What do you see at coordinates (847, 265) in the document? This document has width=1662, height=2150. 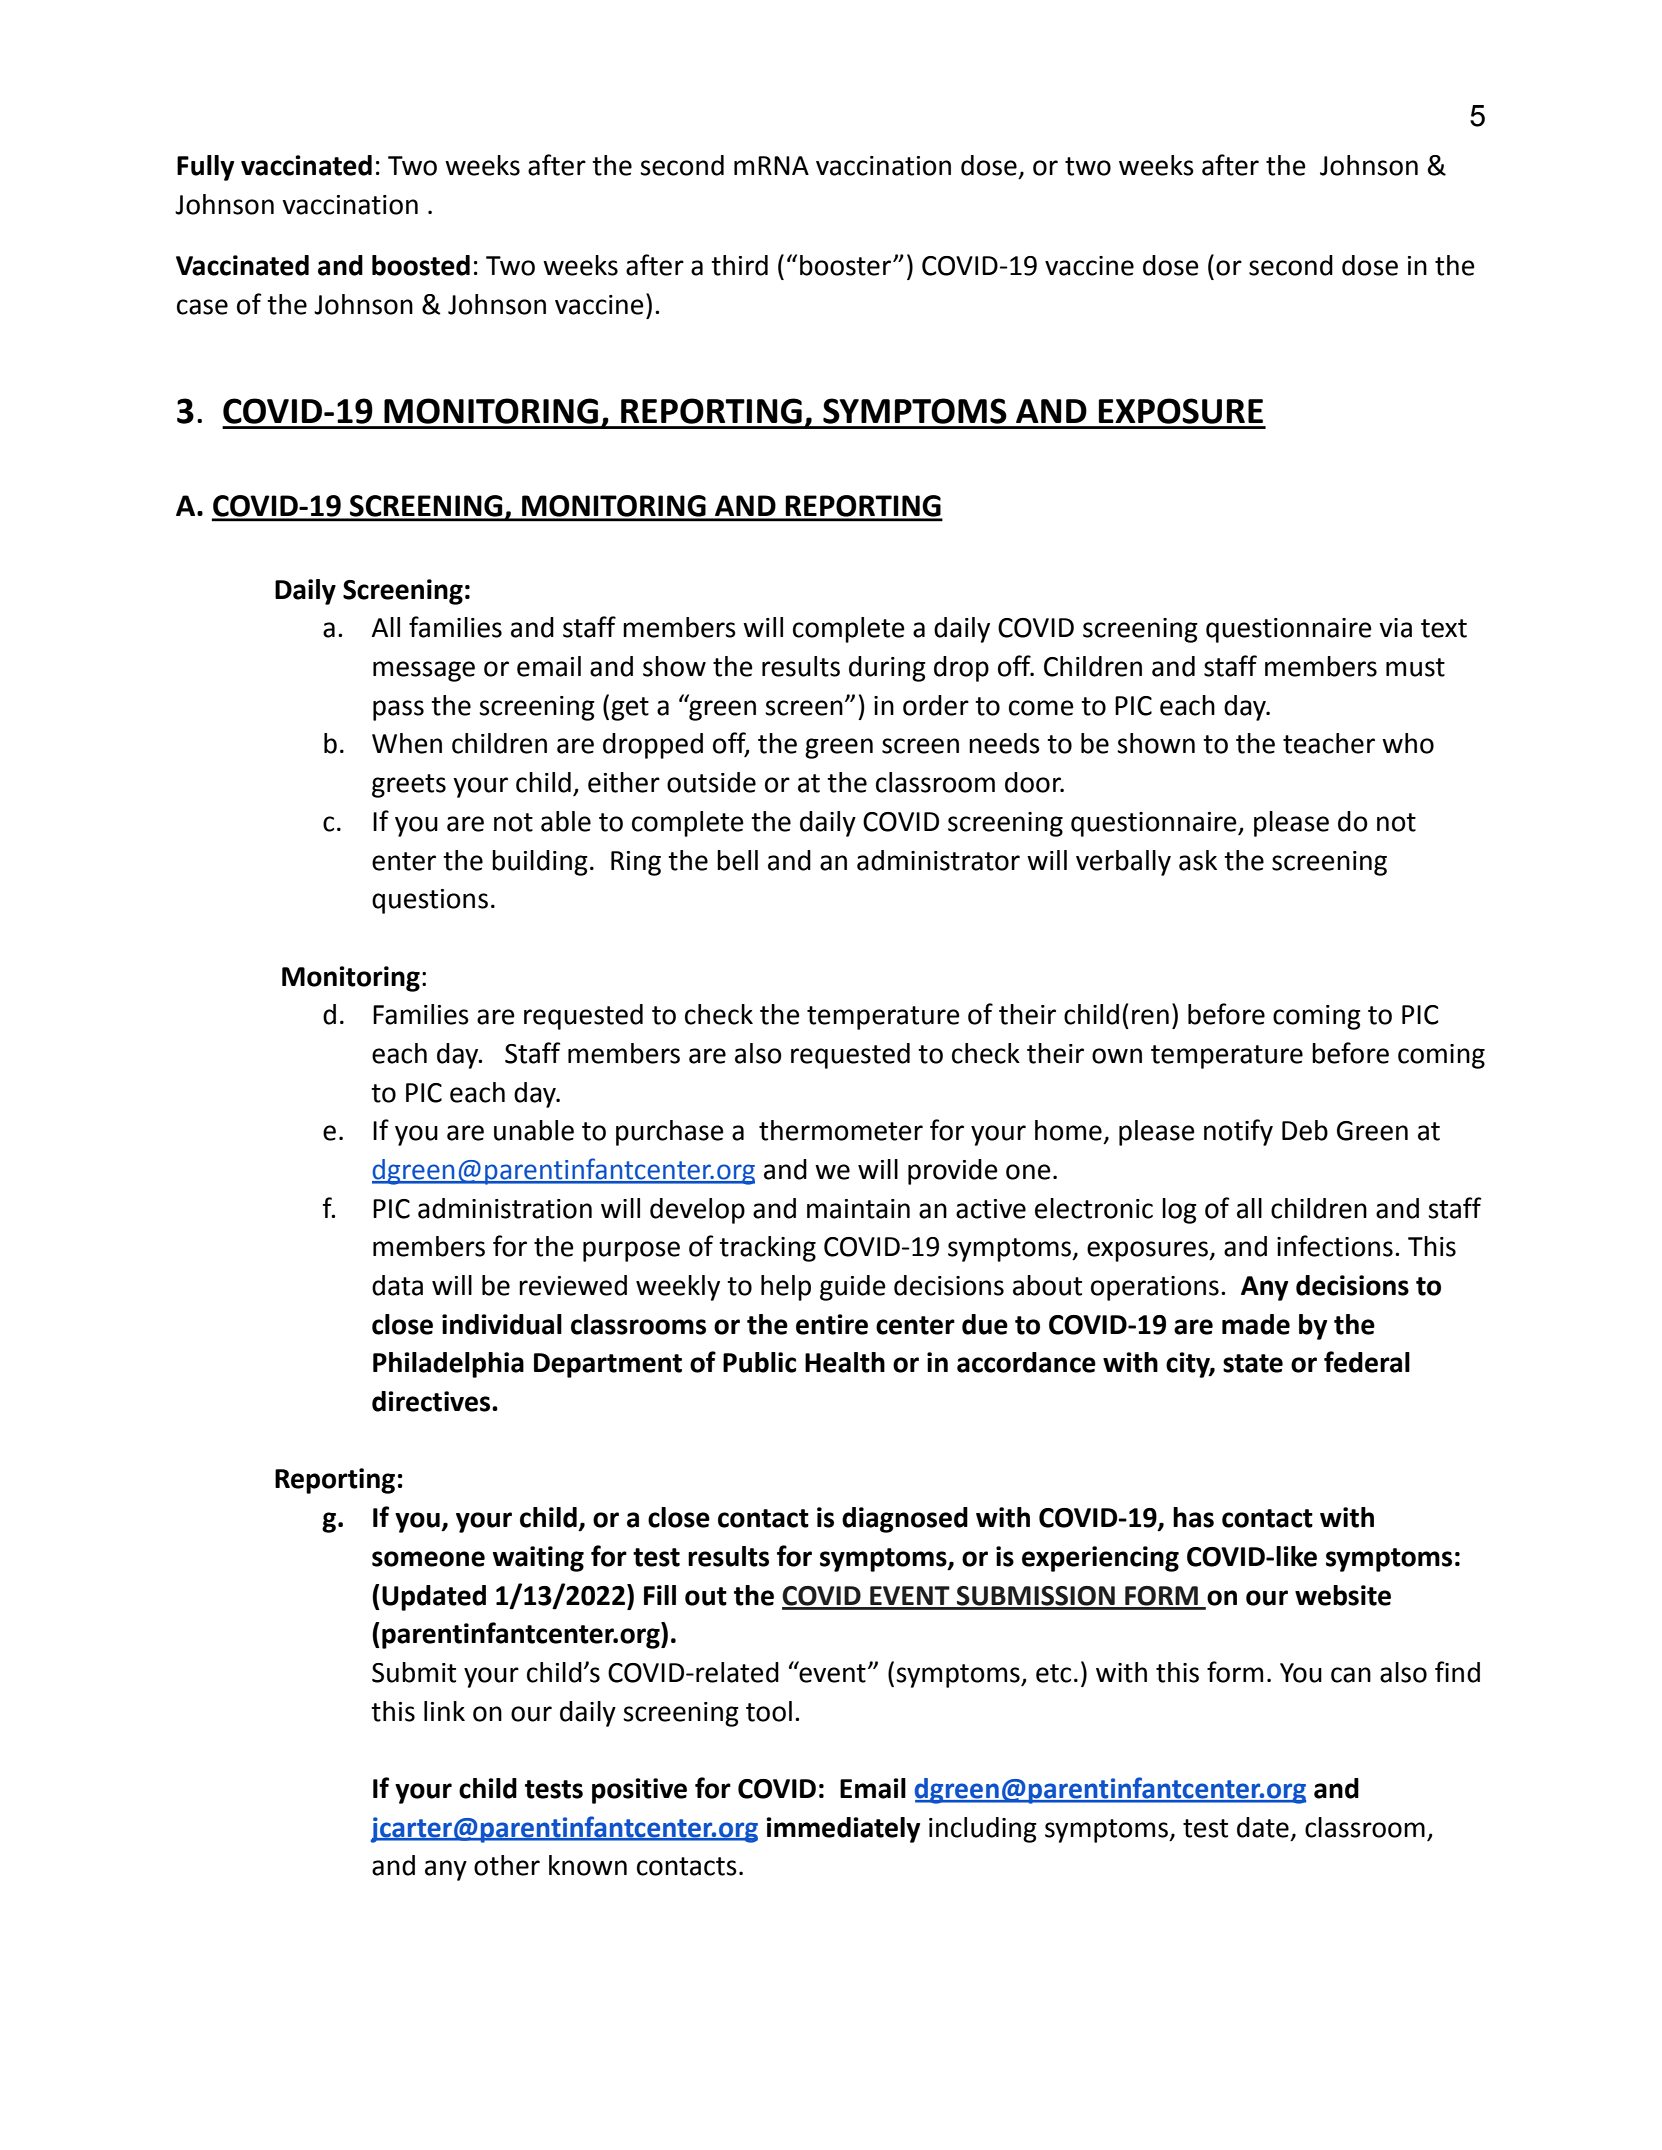 I see `booster` at bounding box center [847, 265].
